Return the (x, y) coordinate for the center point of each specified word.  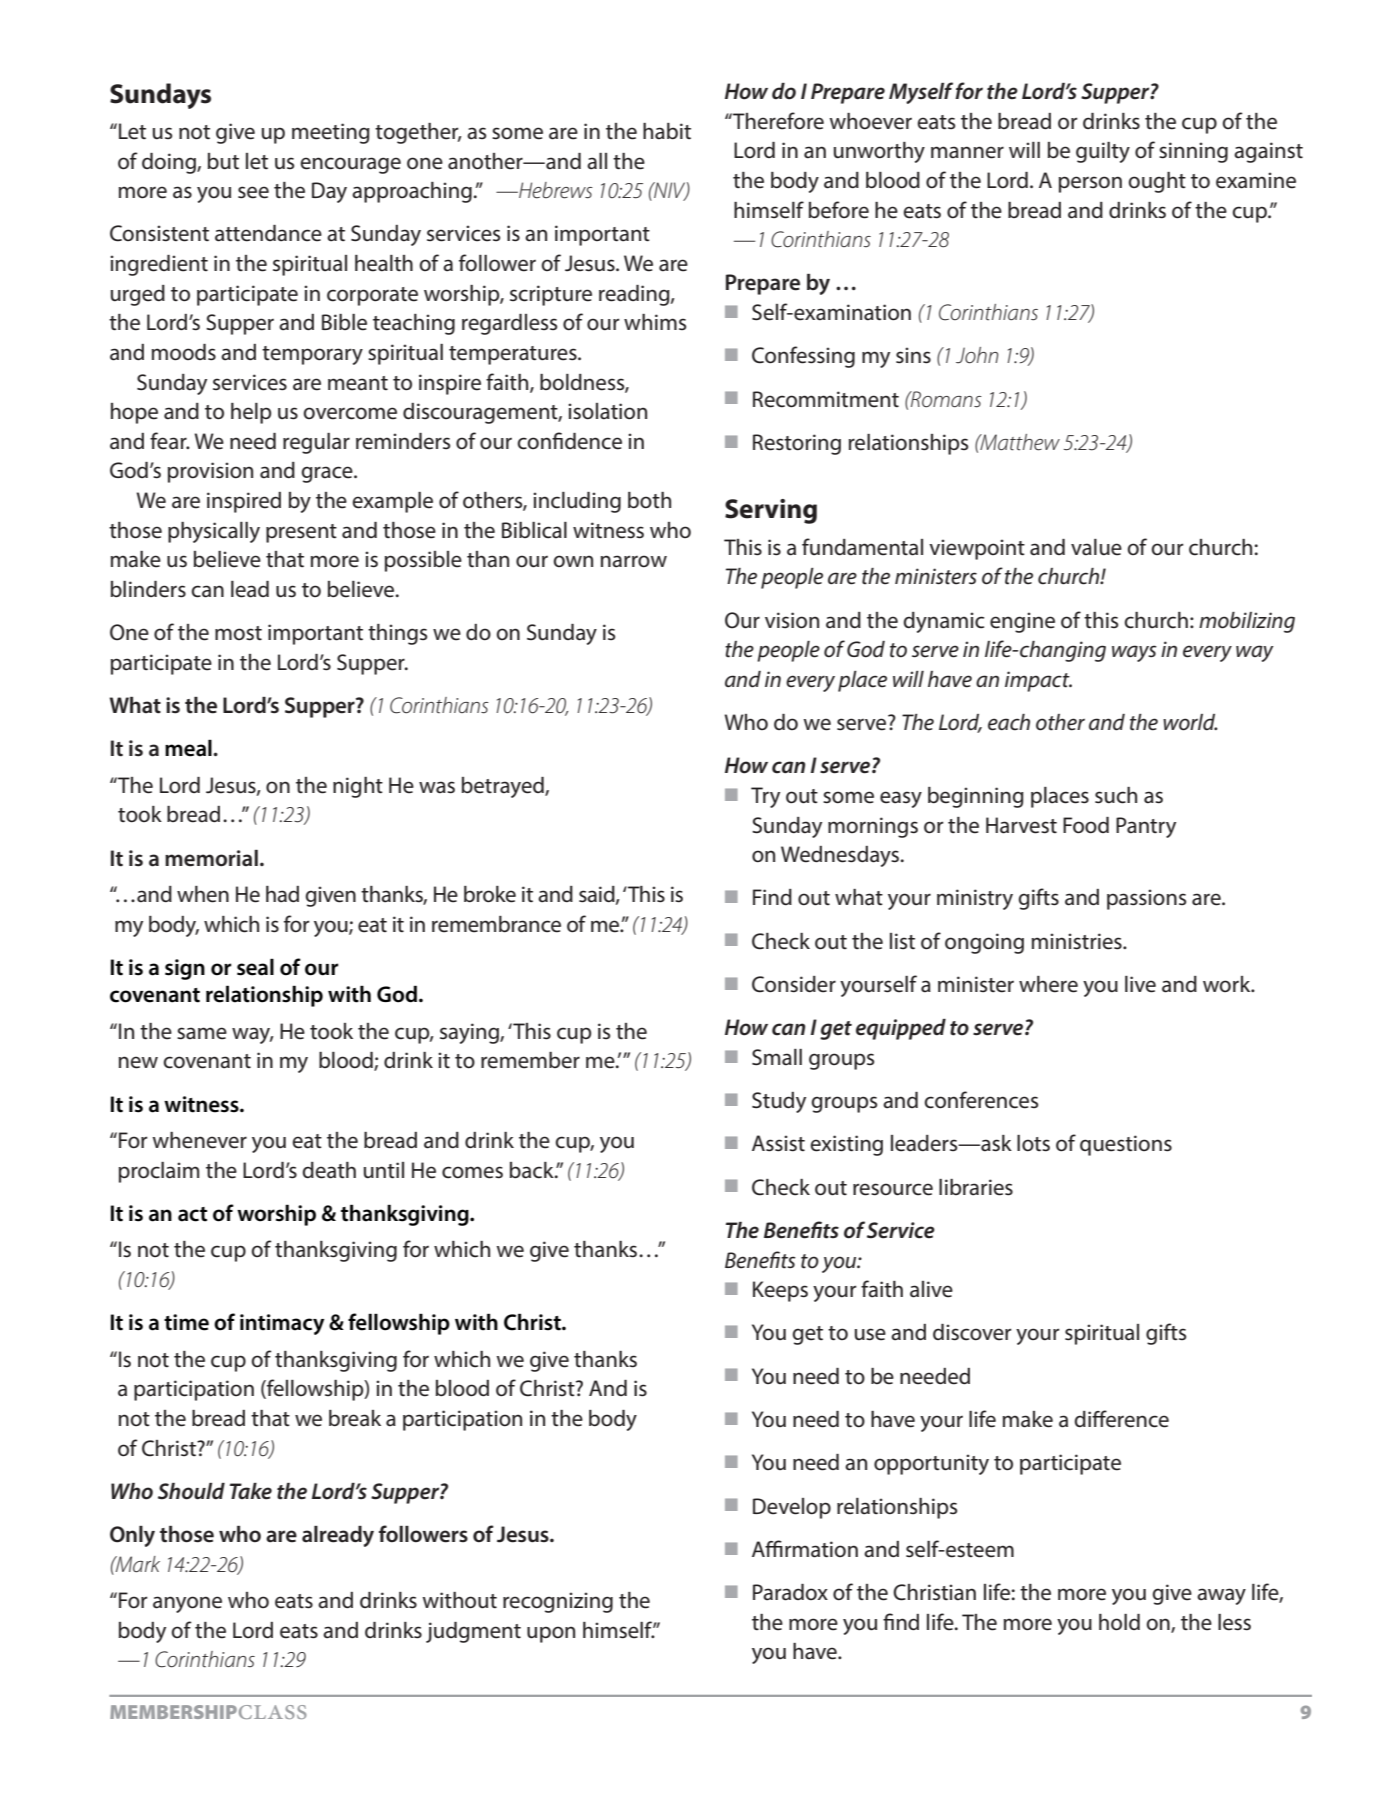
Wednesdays (840, 856)
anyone (187, 1604)
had (282, 894)
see (253, 192)
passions (1146, 899)
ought (1157, 182)
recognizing (558, 1602)
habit (667, 131)
